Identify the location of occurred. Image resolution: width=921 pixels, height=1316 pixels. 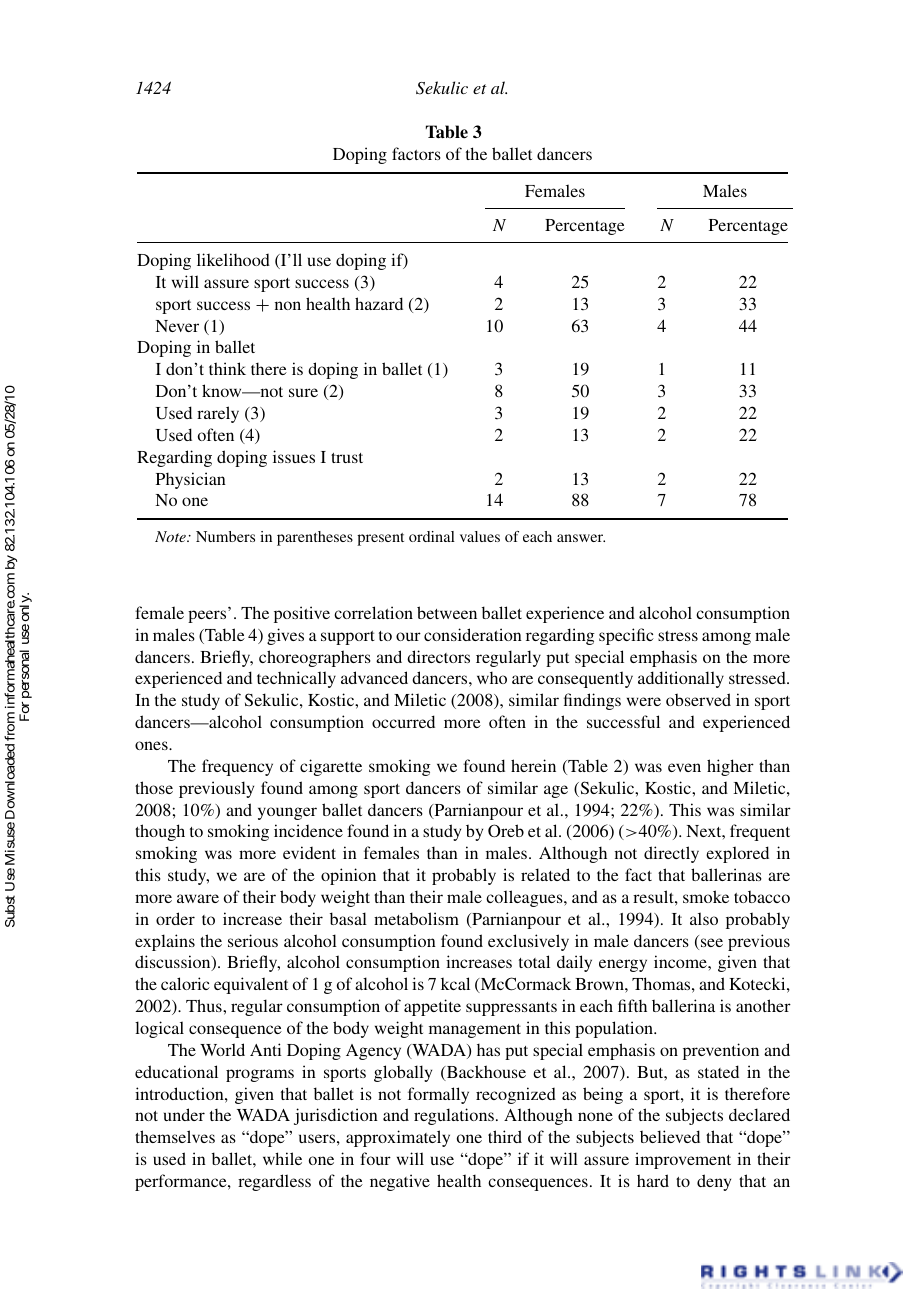
(403, 721).
